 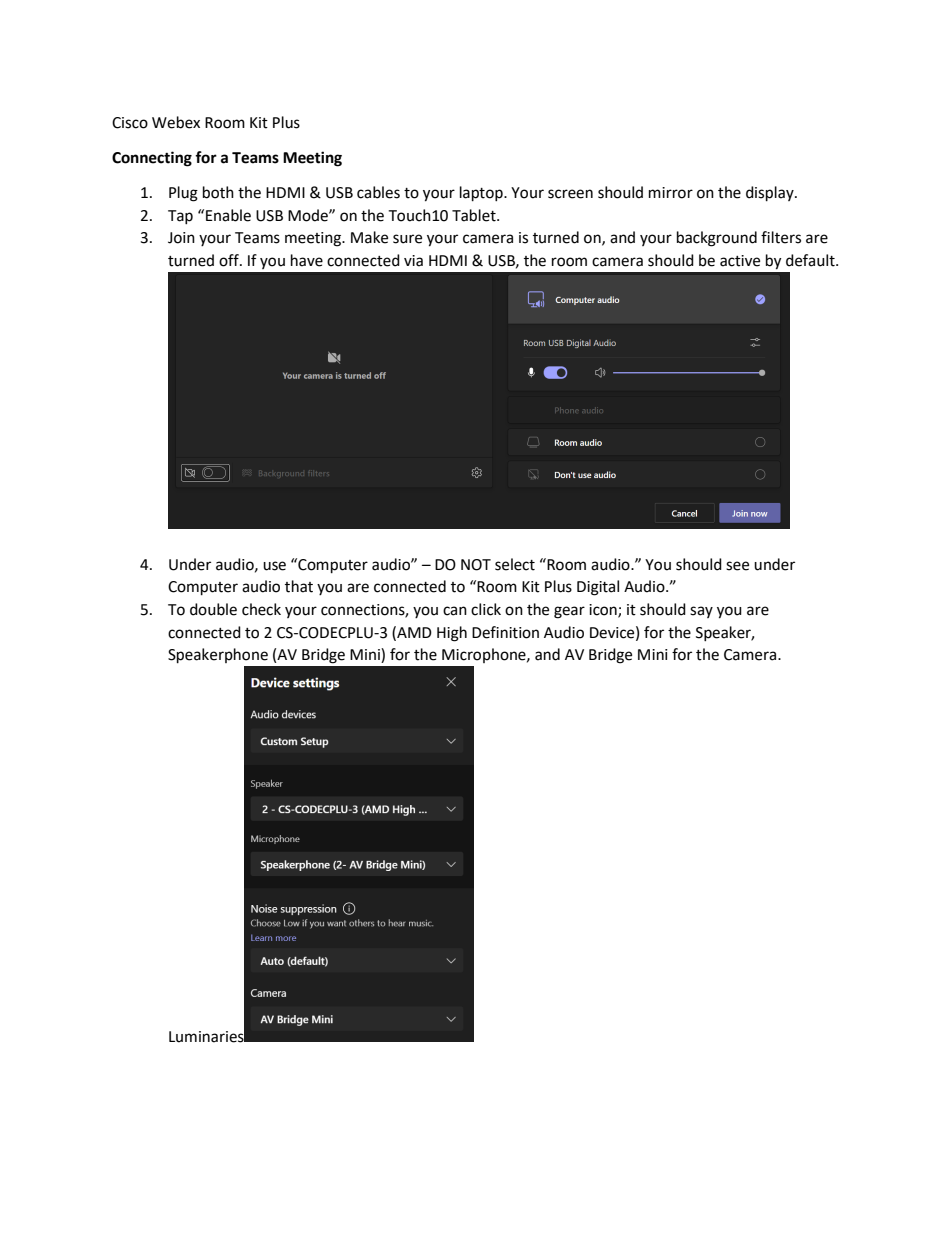 What do you see at coordinates (476, 565) in the image?
I see `NOT` at bounding box center [476, 565].
